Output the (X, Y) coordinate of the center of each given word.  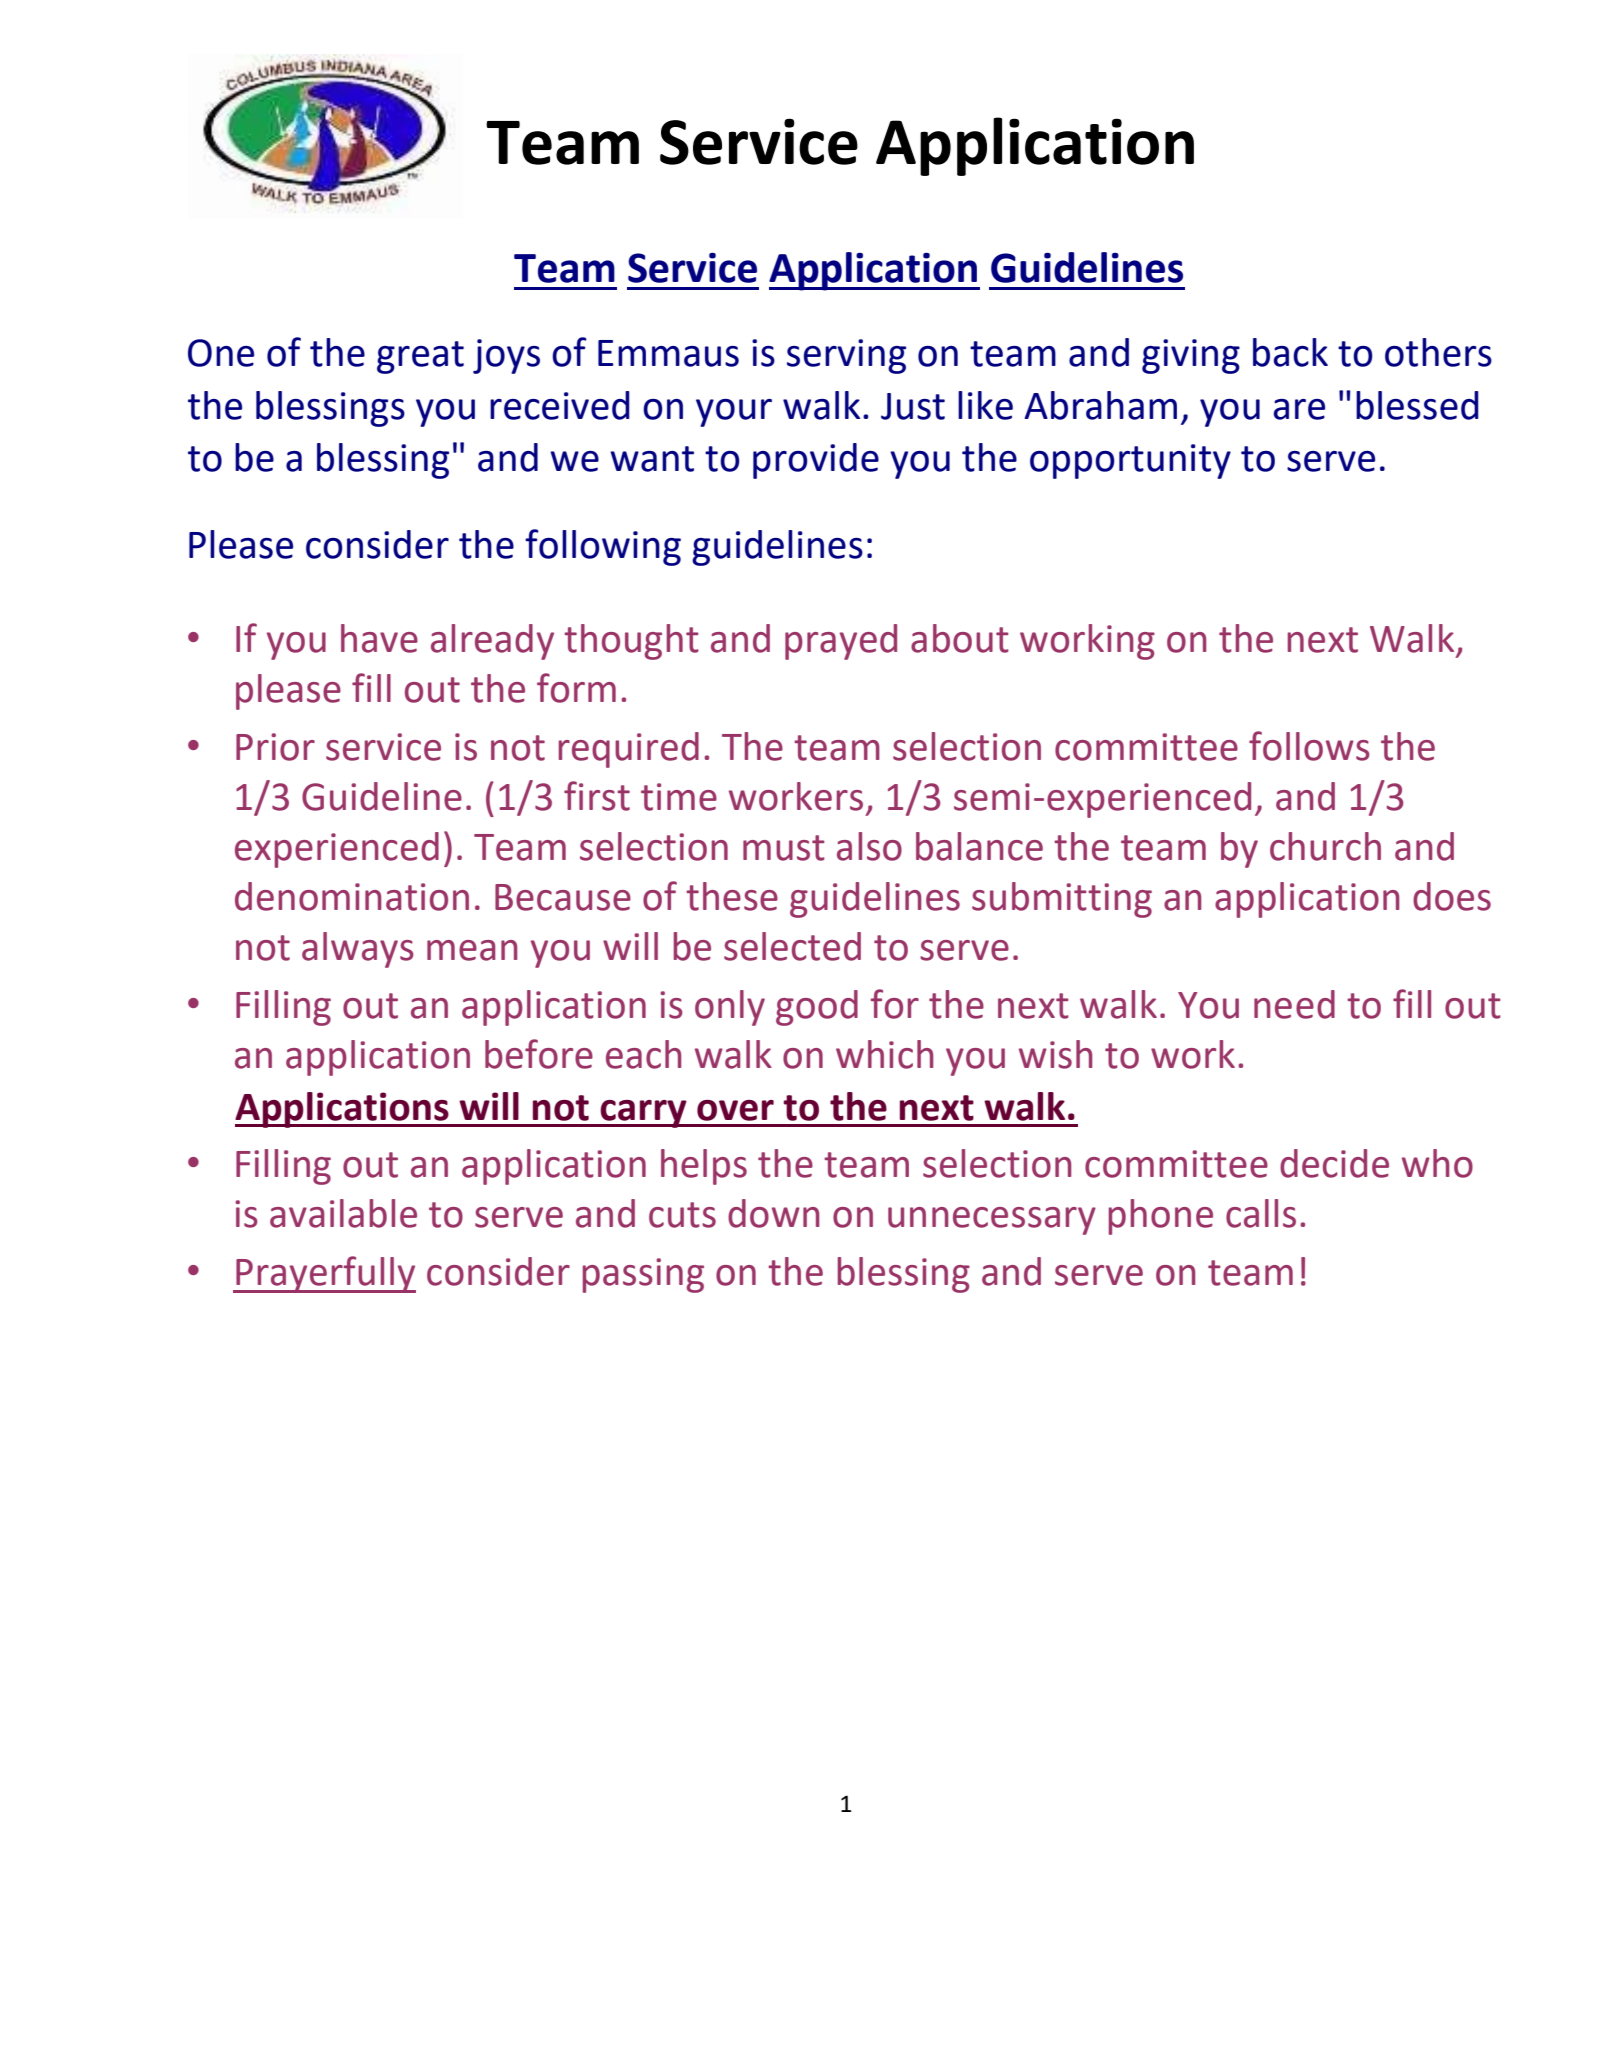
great (420, 357)
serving (846, 356)
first (597, 796)
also (869, 846)
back (1290, 352)
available (343, 1213)
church (1325, 846)
